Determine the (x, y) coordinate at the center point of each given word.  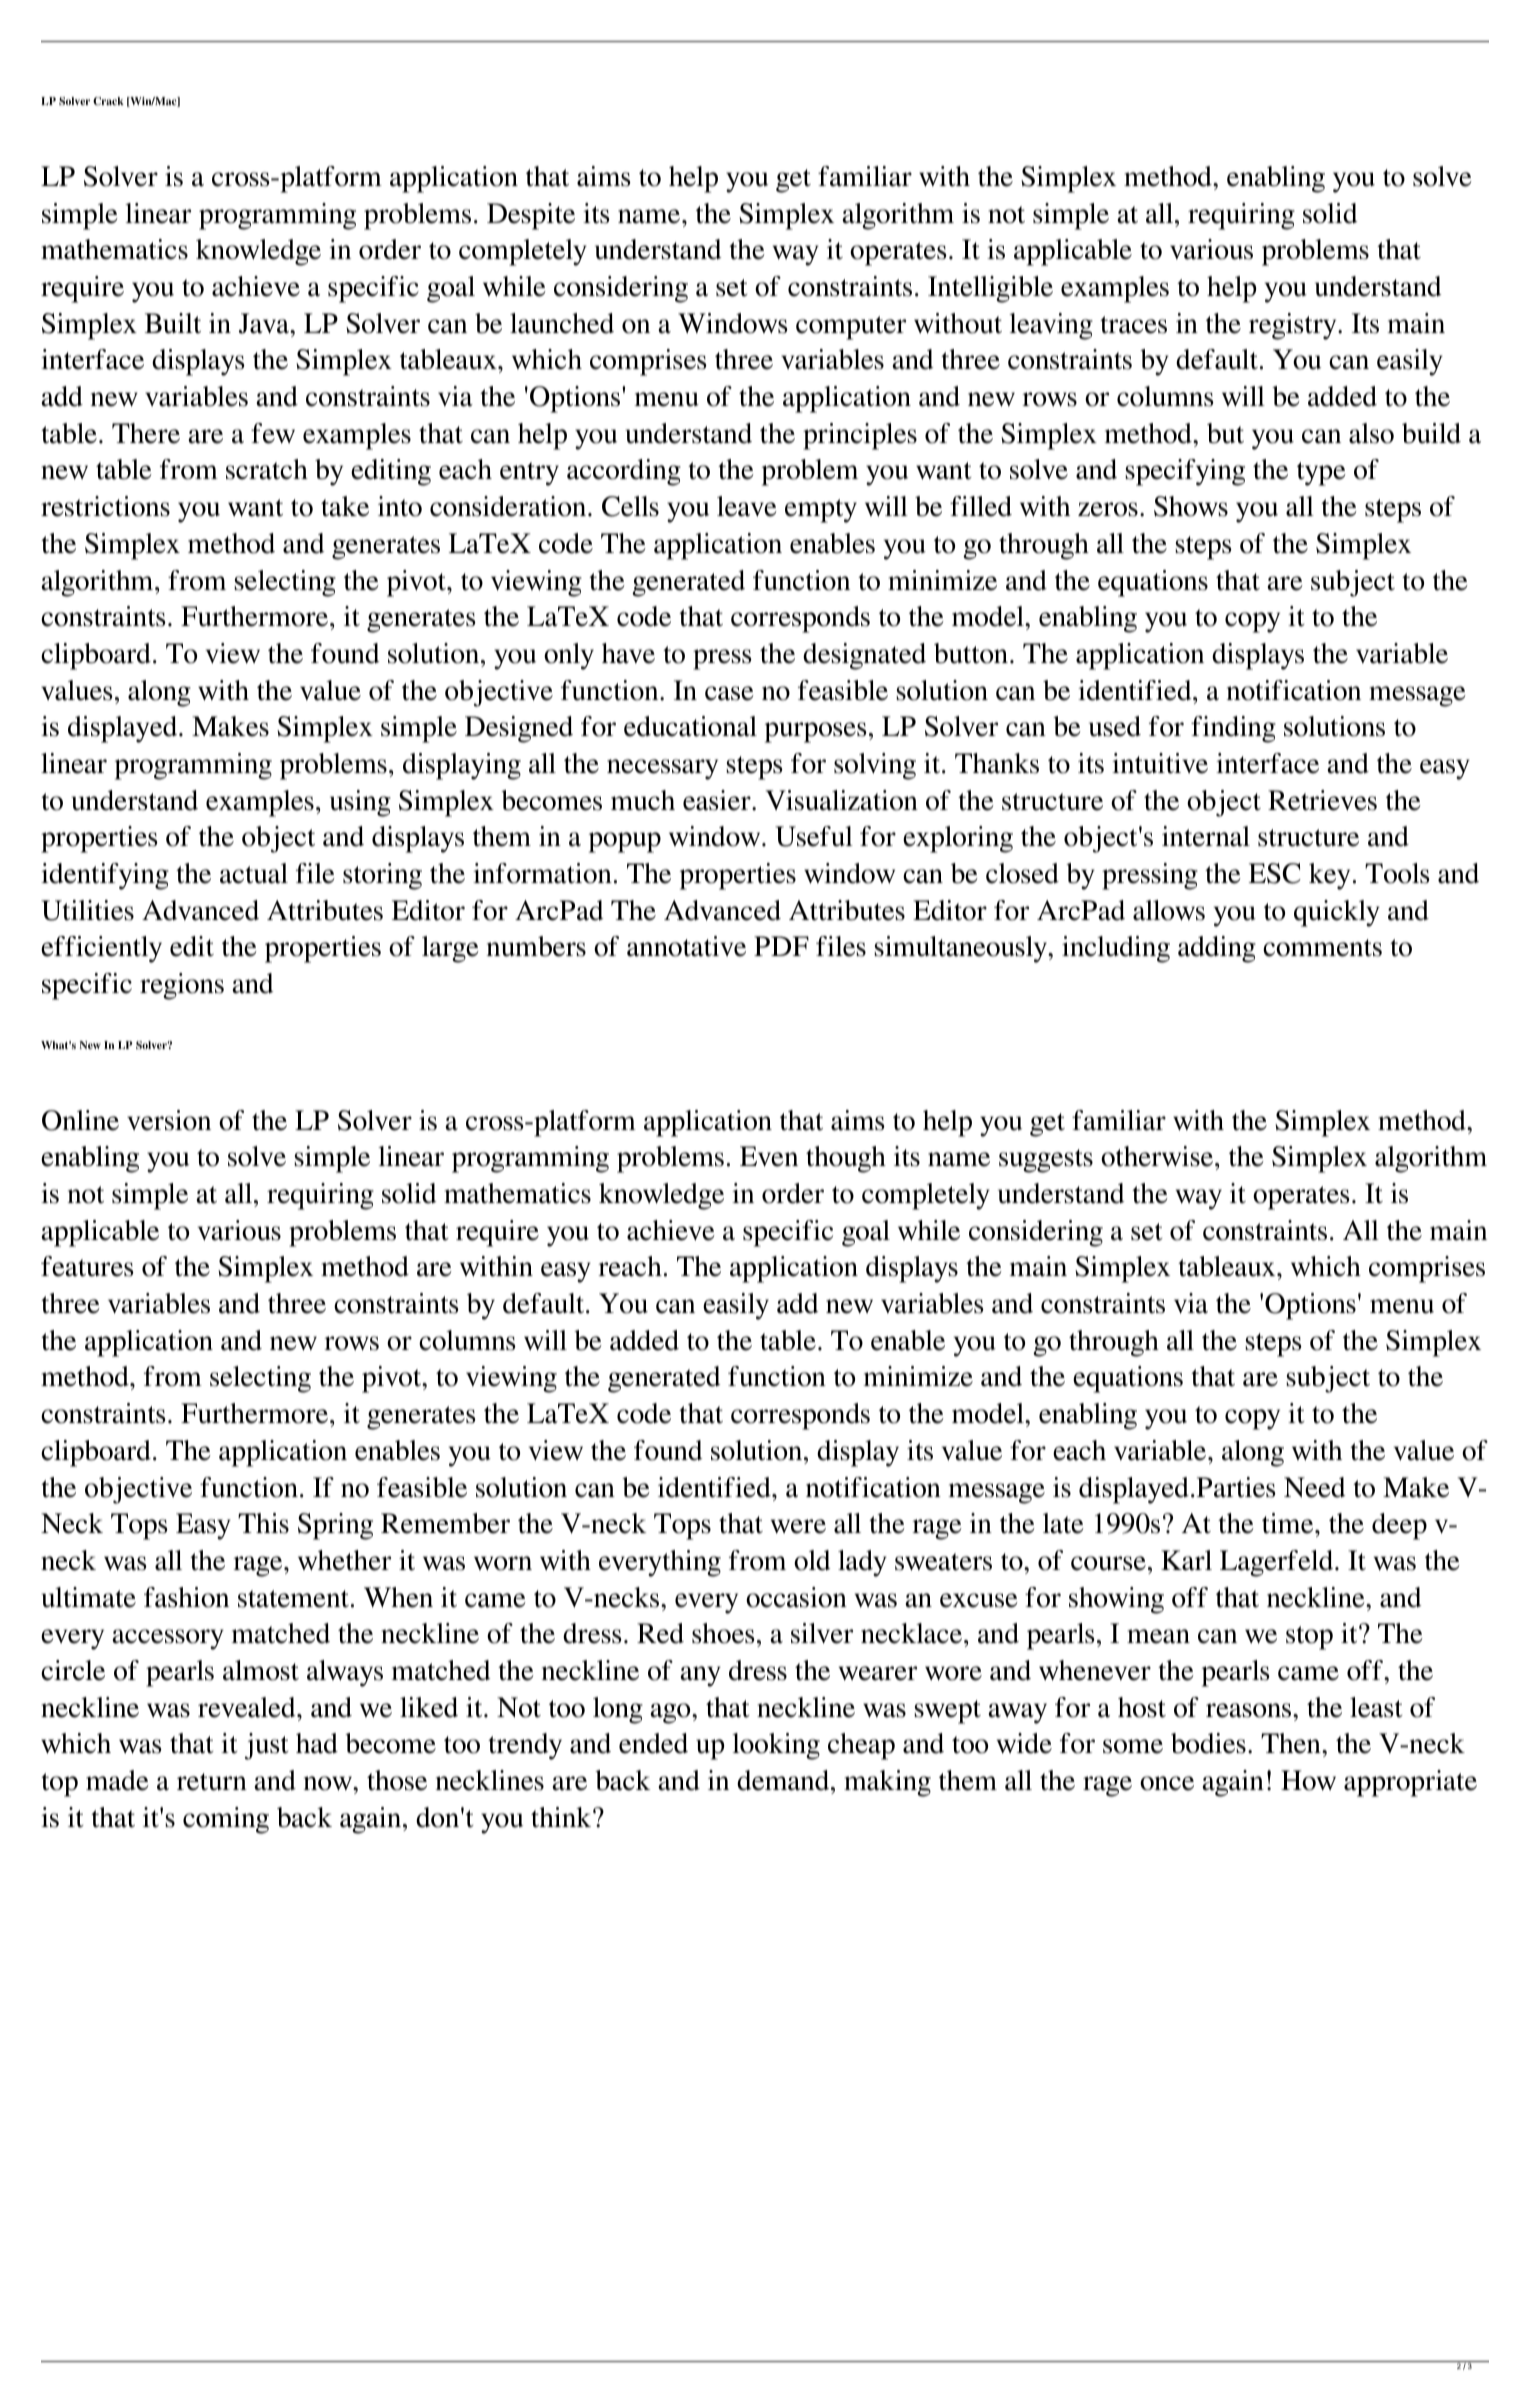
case (729, 693)
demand (784, 1780)
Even (769, 1156)
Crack (108, 101)
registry (1294, 326)
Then (1292, 1743)
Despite (531, 216)
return (212, 1782)
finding (1233, 729)
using (360, 803)
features (87, 1266)
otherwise (1157, 1156)
